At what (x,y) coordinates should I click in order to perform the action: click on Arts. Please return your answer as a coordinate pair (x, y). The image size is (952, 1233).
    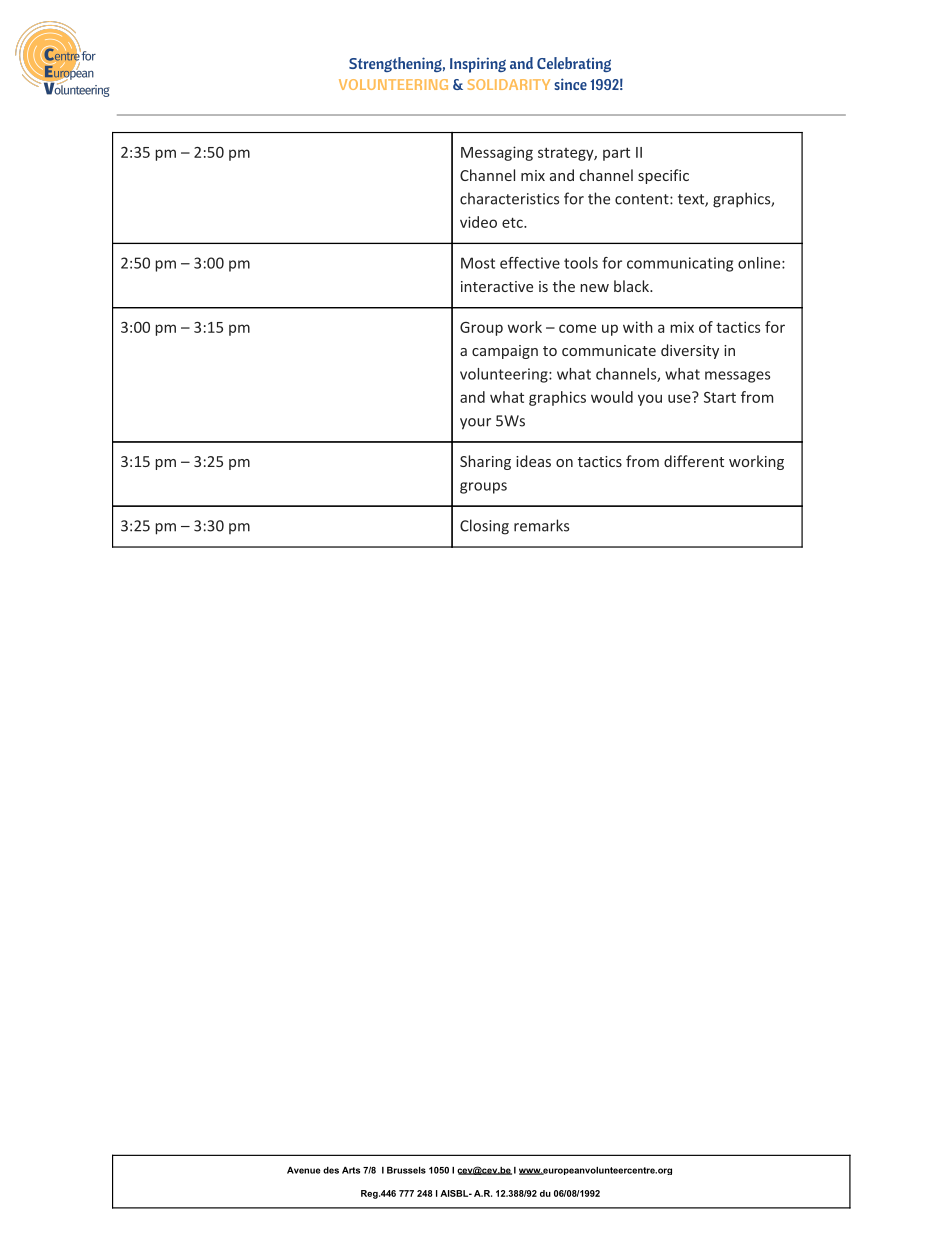
    Looking at the image, I should click on (351, 1170).
